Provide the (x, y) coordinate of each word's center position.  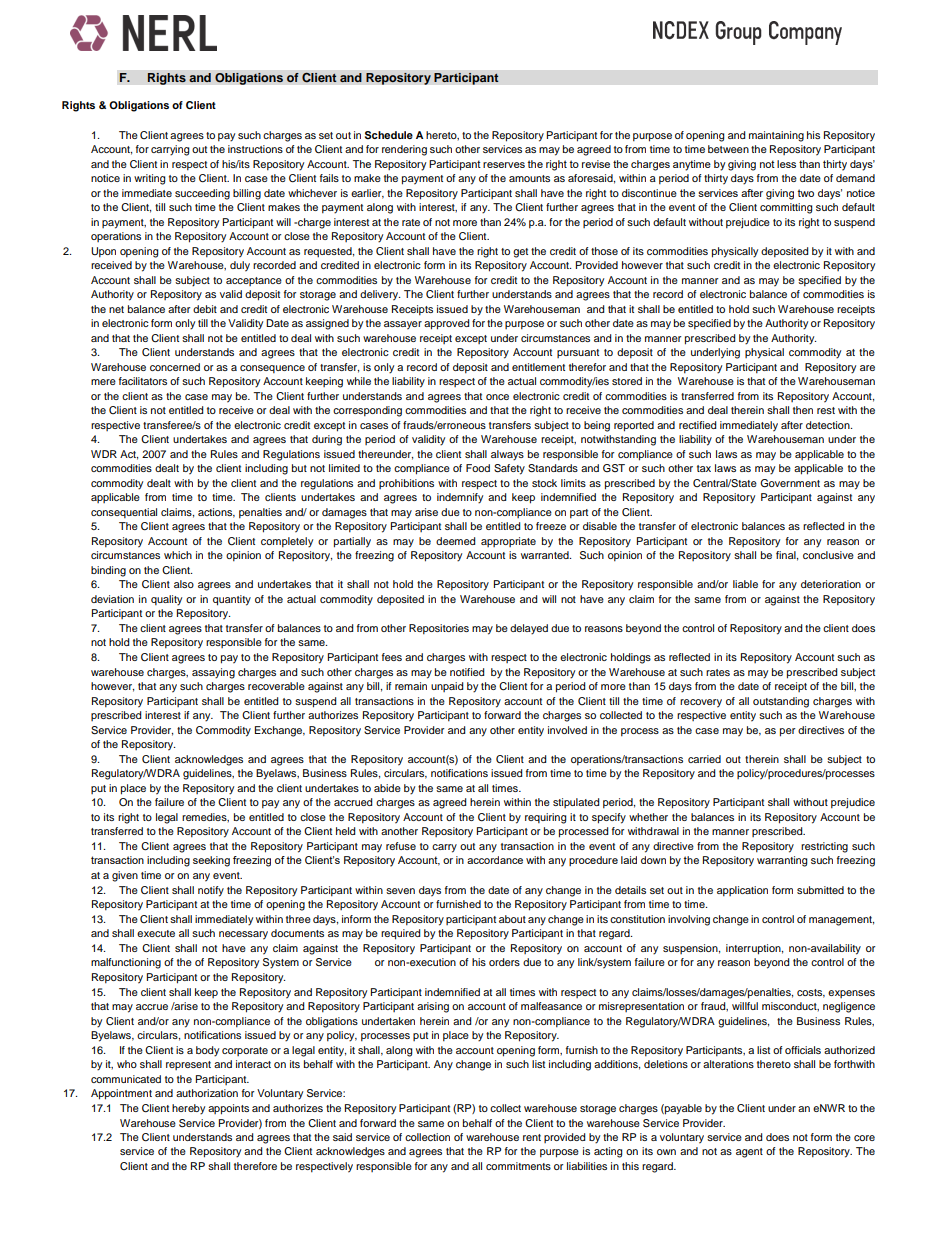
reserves (504, 165)
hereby (188, 1109)
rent (532, 1137)
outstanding (781, 702)
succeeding (202, 194)
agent (749, 1153)
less (786, 164)
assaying (213, 673)
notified (467, 672)
